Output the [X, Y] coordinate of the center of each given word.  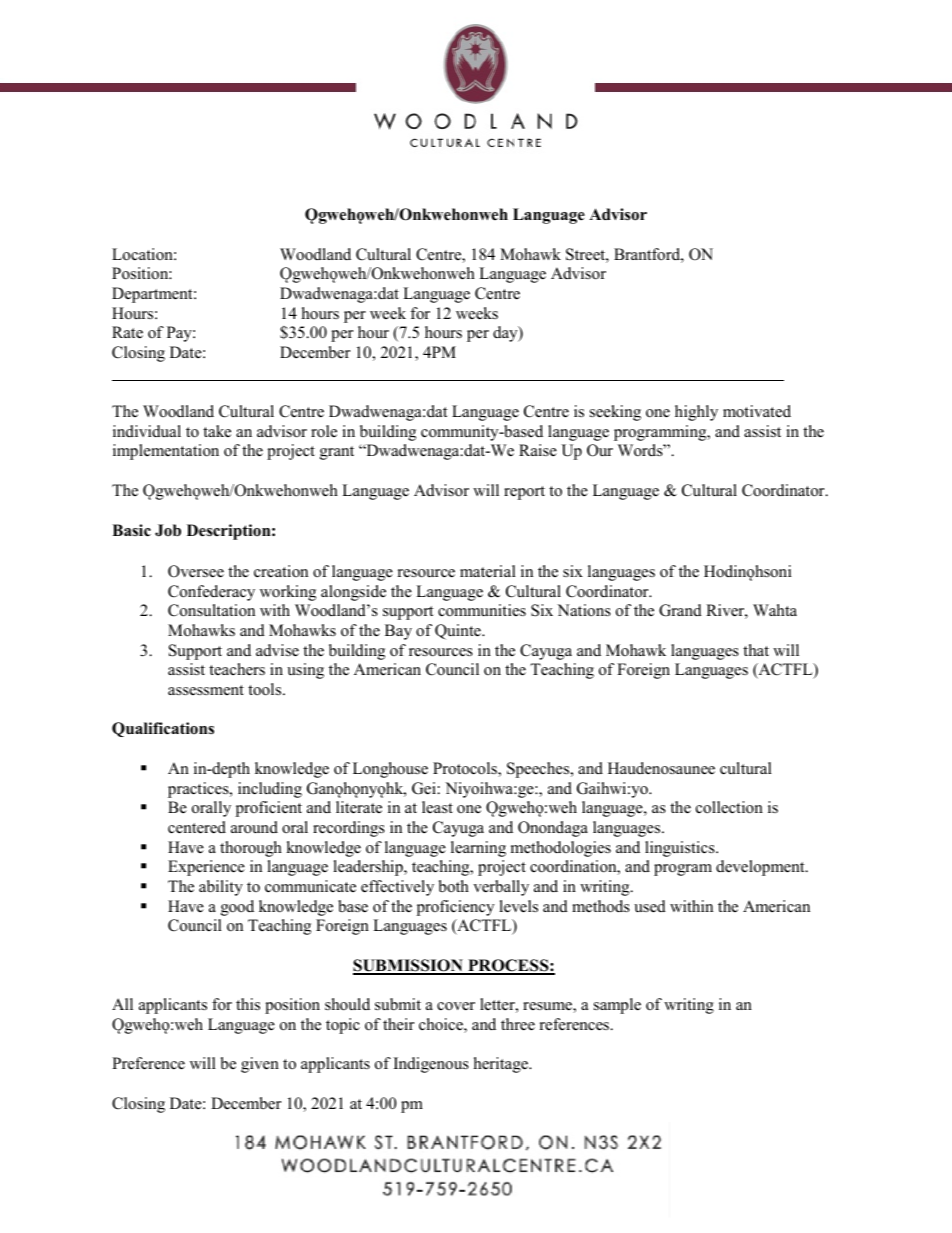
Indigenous [431, 1065]
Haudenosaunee [661, 768]
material [488, 571]
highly [696, 413]
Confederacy [211, 593]
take [217, 431]
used [650, 906]
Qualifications [163, 729]
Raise [538, 450]
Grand [680, 610]
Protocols [466, 769]
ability [221, 888]
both [454, 886]
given [260, 1065]
